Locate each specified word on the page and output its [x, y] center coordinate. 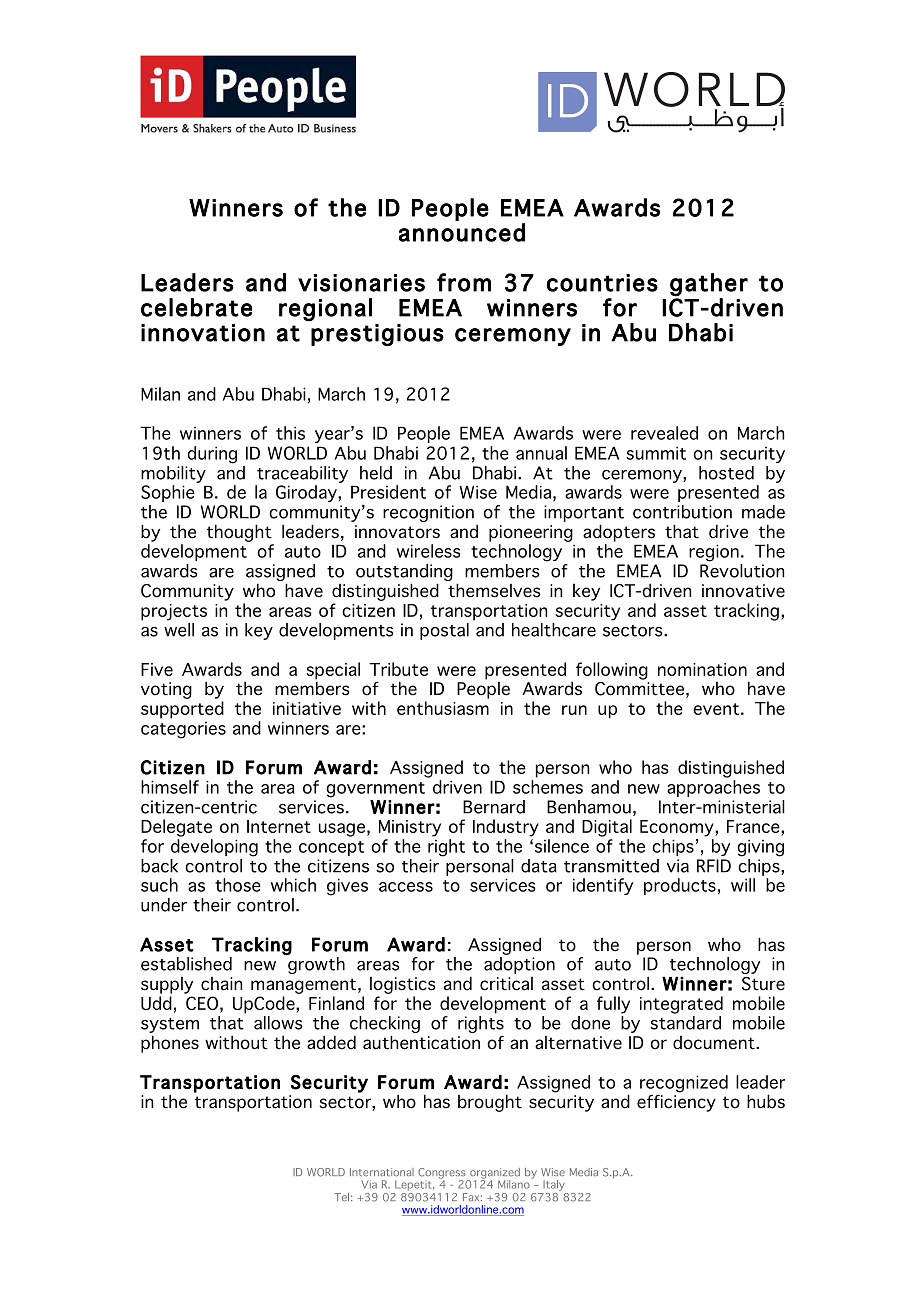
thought [239, 533]
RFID [714, 866]
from [464, 282]
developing [214, 848]
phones [170, 1044]
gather [709, 285]
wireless [429, 551]
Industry [506, 828]
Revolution [742, 571]
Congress [443, 1174]
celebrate [196, 307]
